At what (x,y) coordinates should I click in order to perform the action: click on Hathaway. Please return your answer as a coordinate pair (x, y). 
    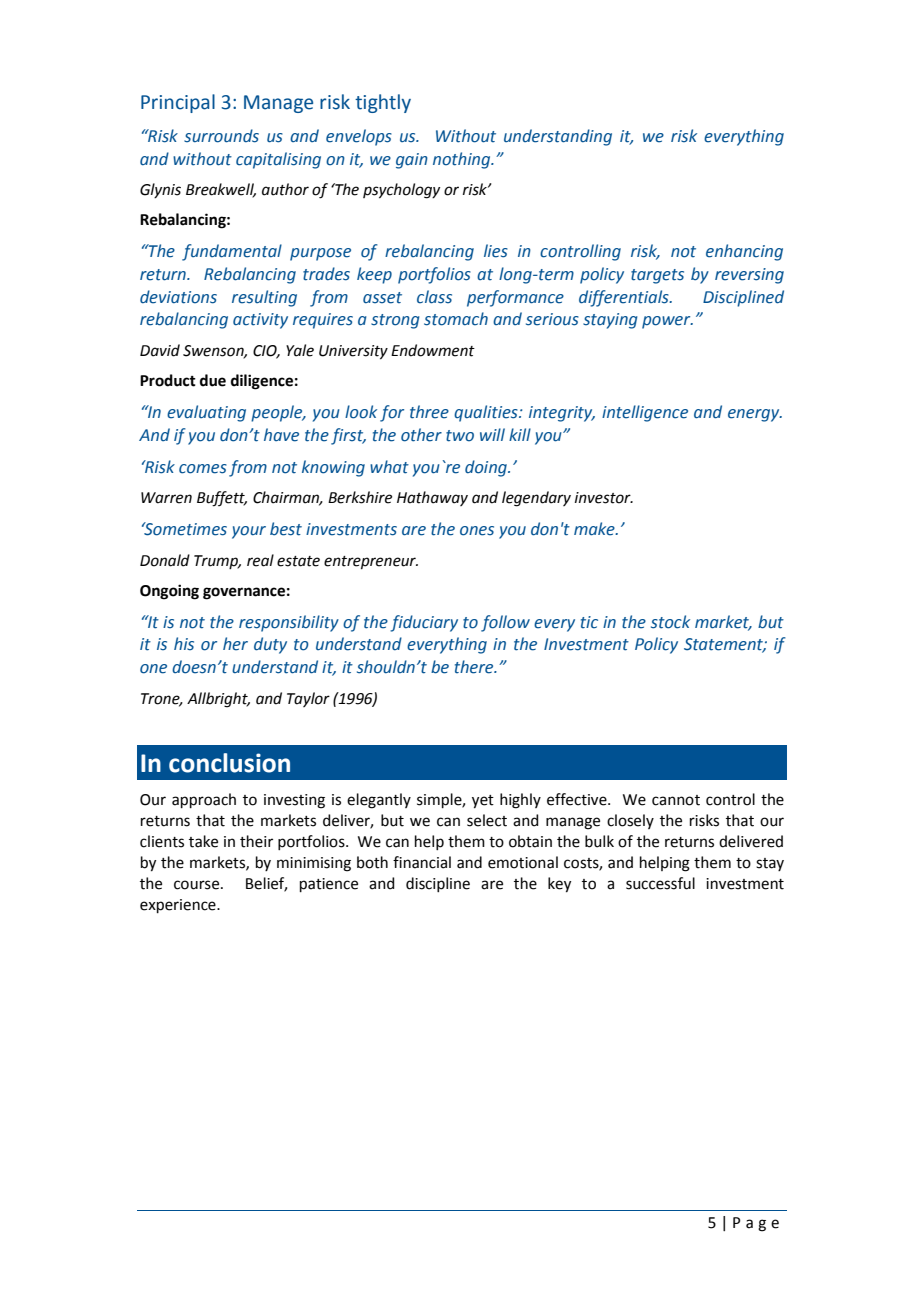
    Looking at the image, I should click on (432, 498).
